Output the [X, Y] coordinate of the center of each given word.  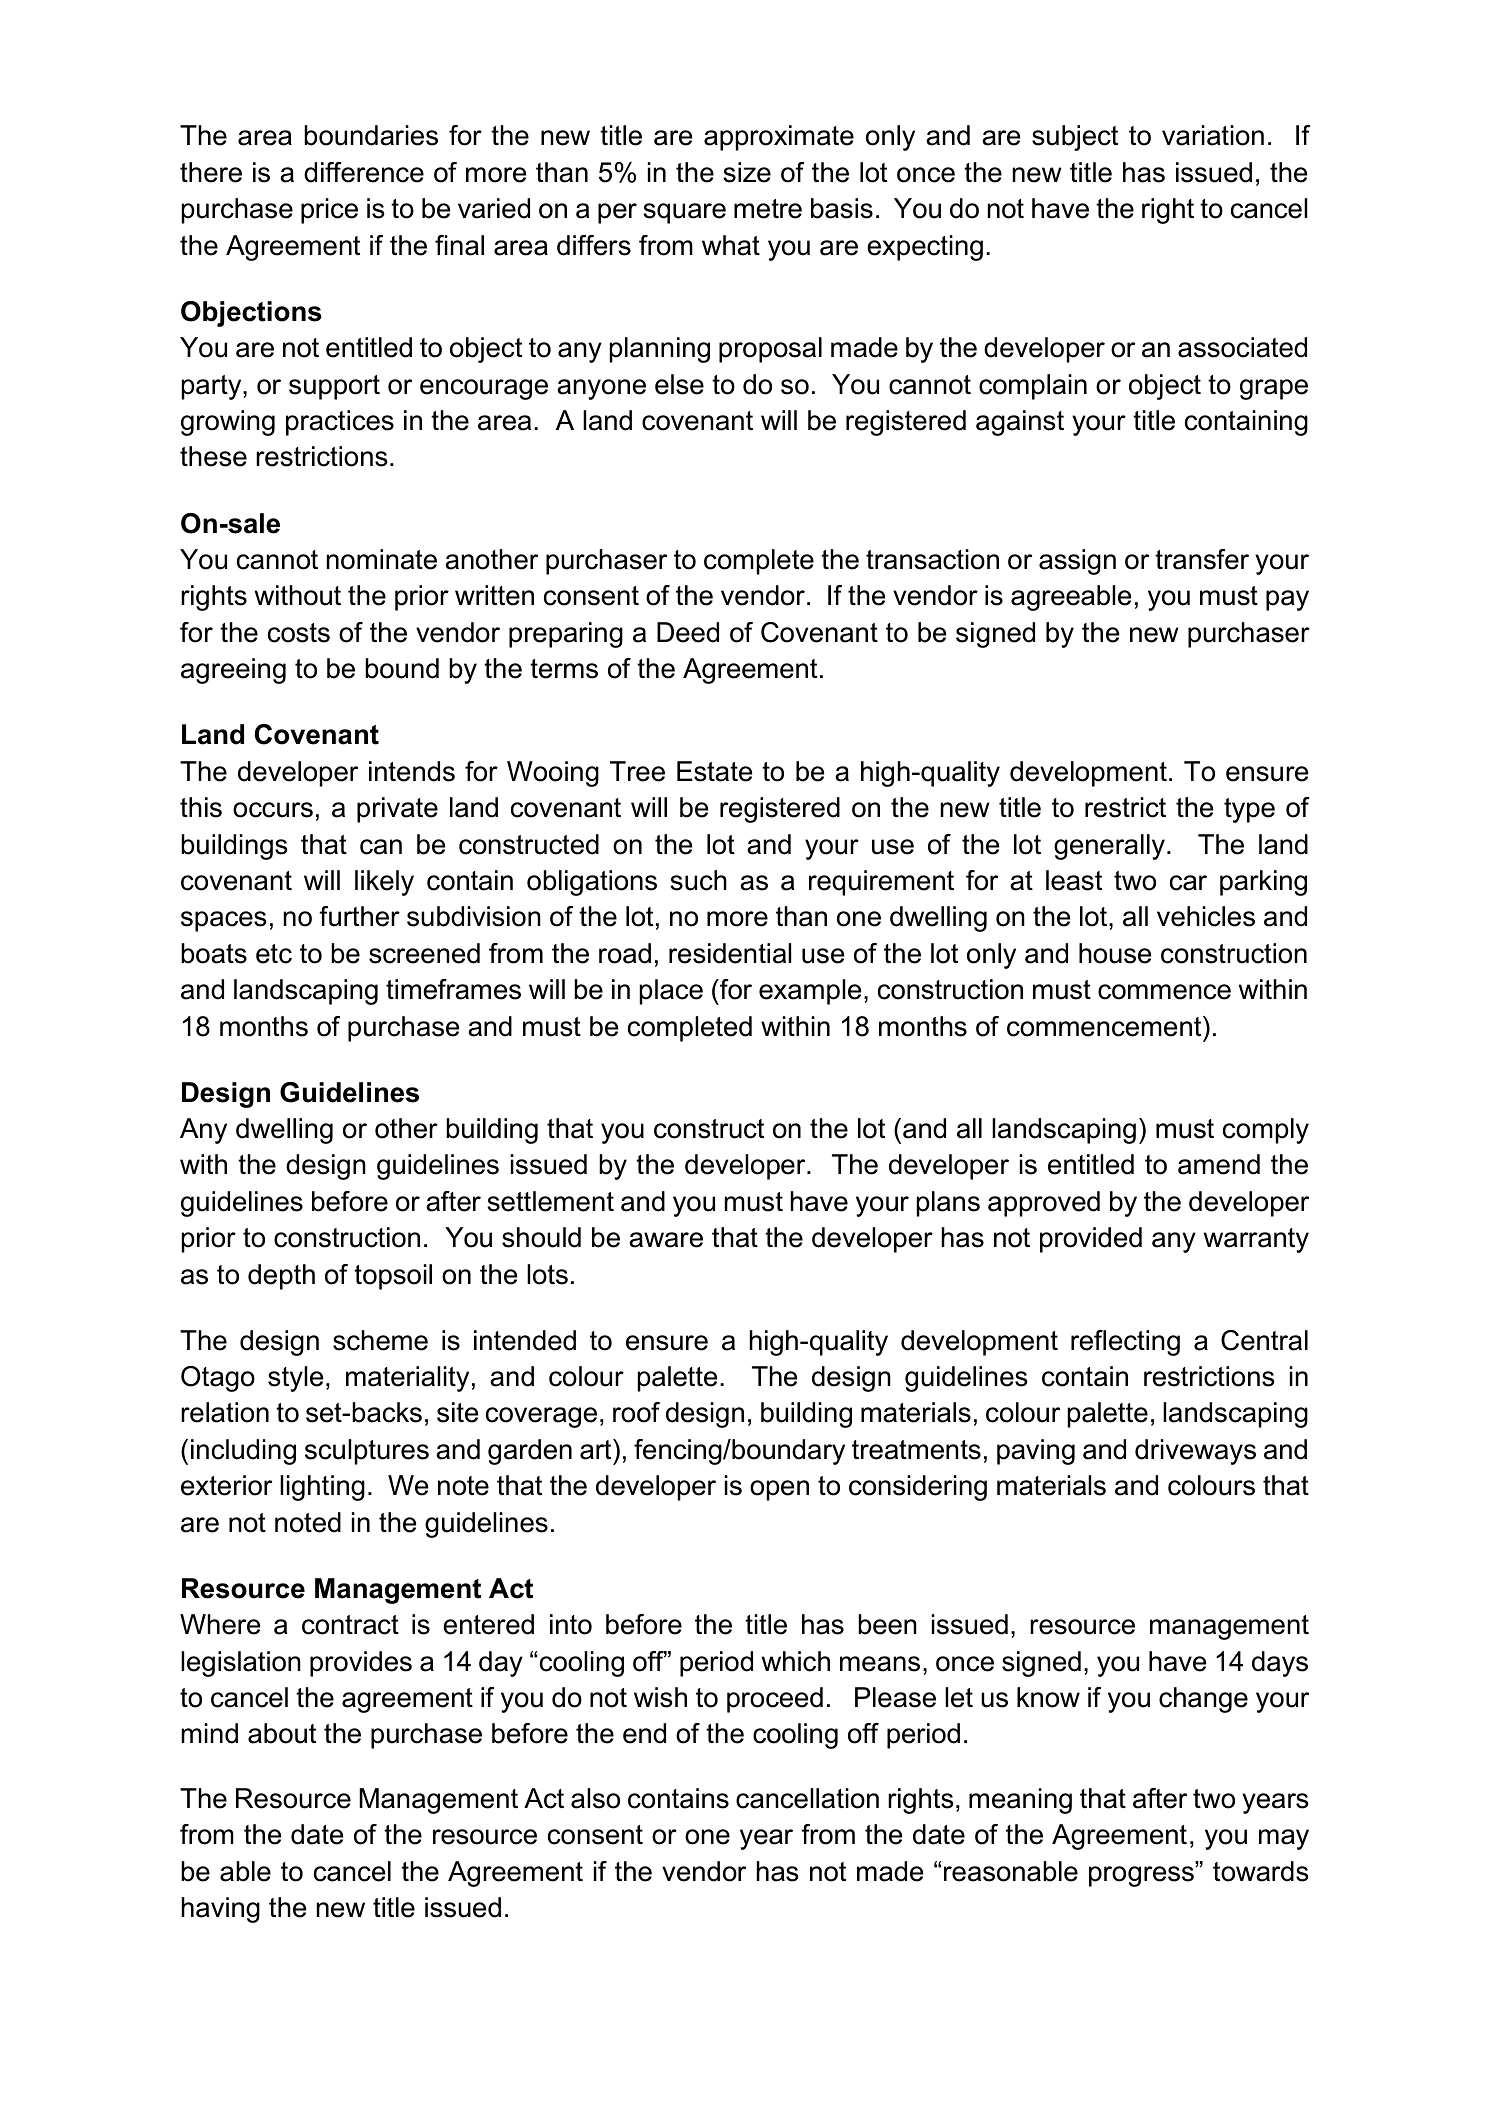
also [595, 1798]
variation [1213, 135]
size [747, 172]
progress [1142, 1876]
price [329, 211]
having [221, 1910]
